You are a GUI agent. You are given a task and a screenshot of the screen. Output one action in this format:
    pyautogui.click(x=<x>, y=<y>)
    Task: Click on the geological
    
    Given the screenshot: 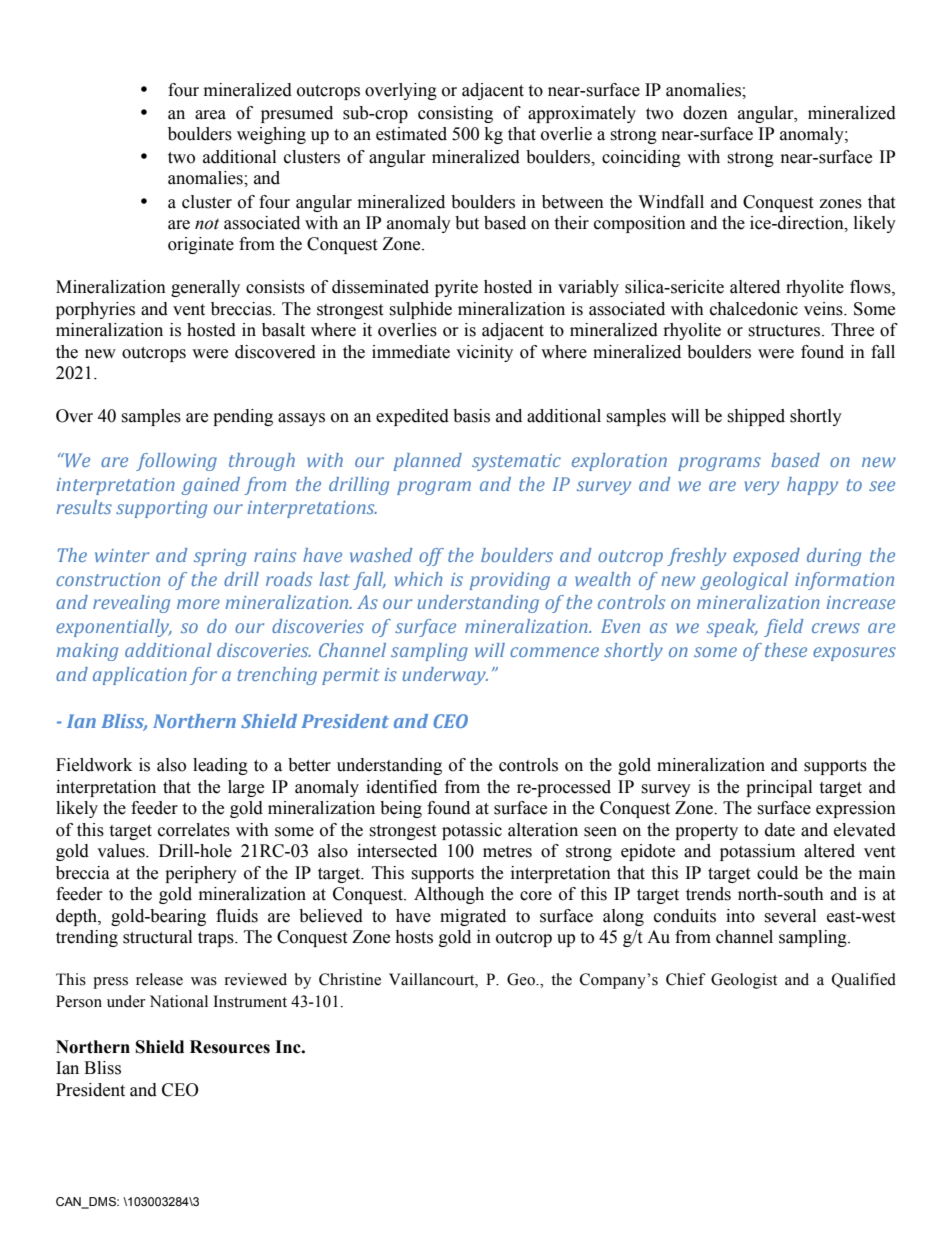 What is the action you would take?
    pyautogui.click(x=744, y=581)
